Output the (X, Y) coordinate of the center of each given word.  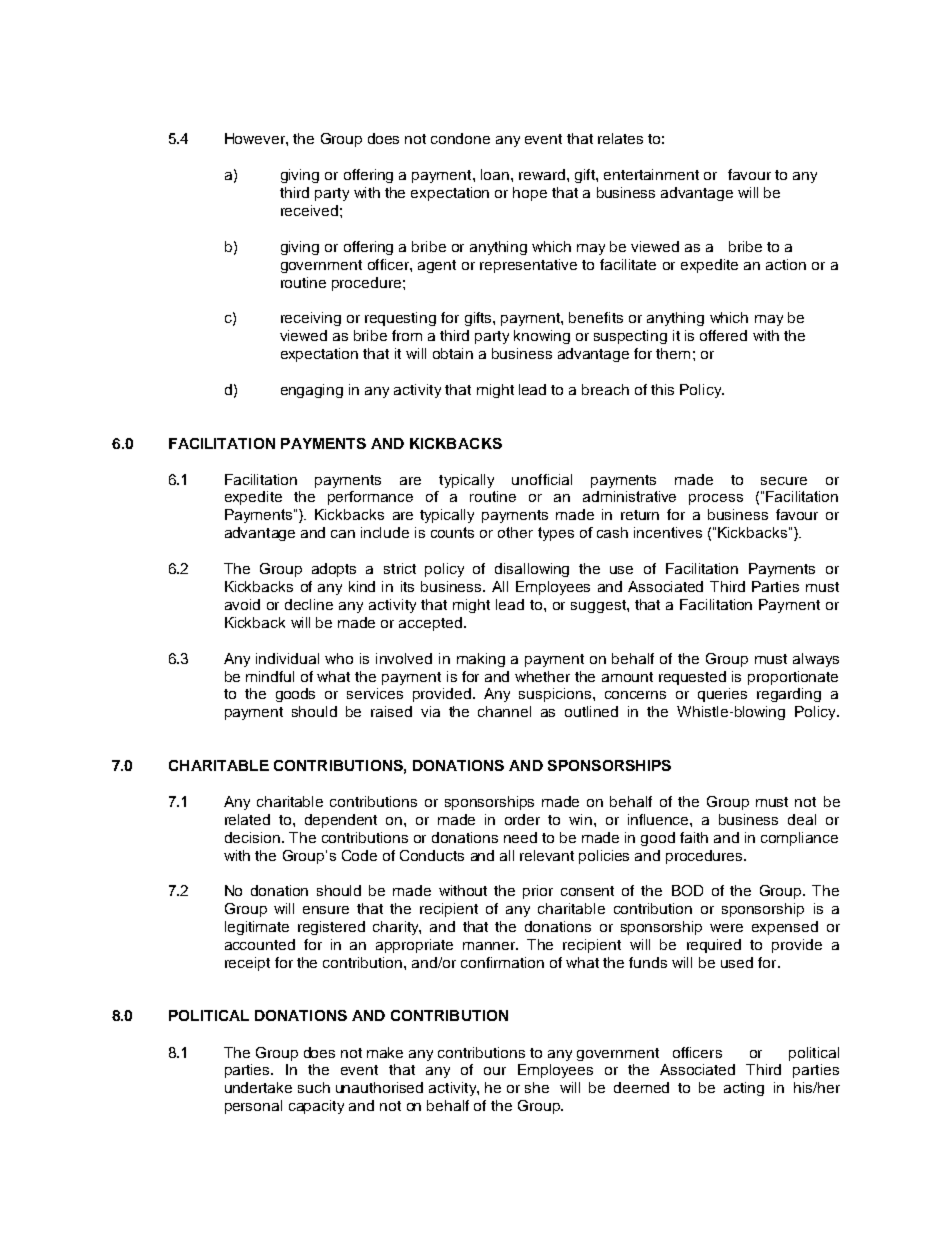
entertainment (651, 174)
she (537, 1087)
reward (542, 174)
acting (744, 1089)
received (309, 210)
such (314, 1087)
